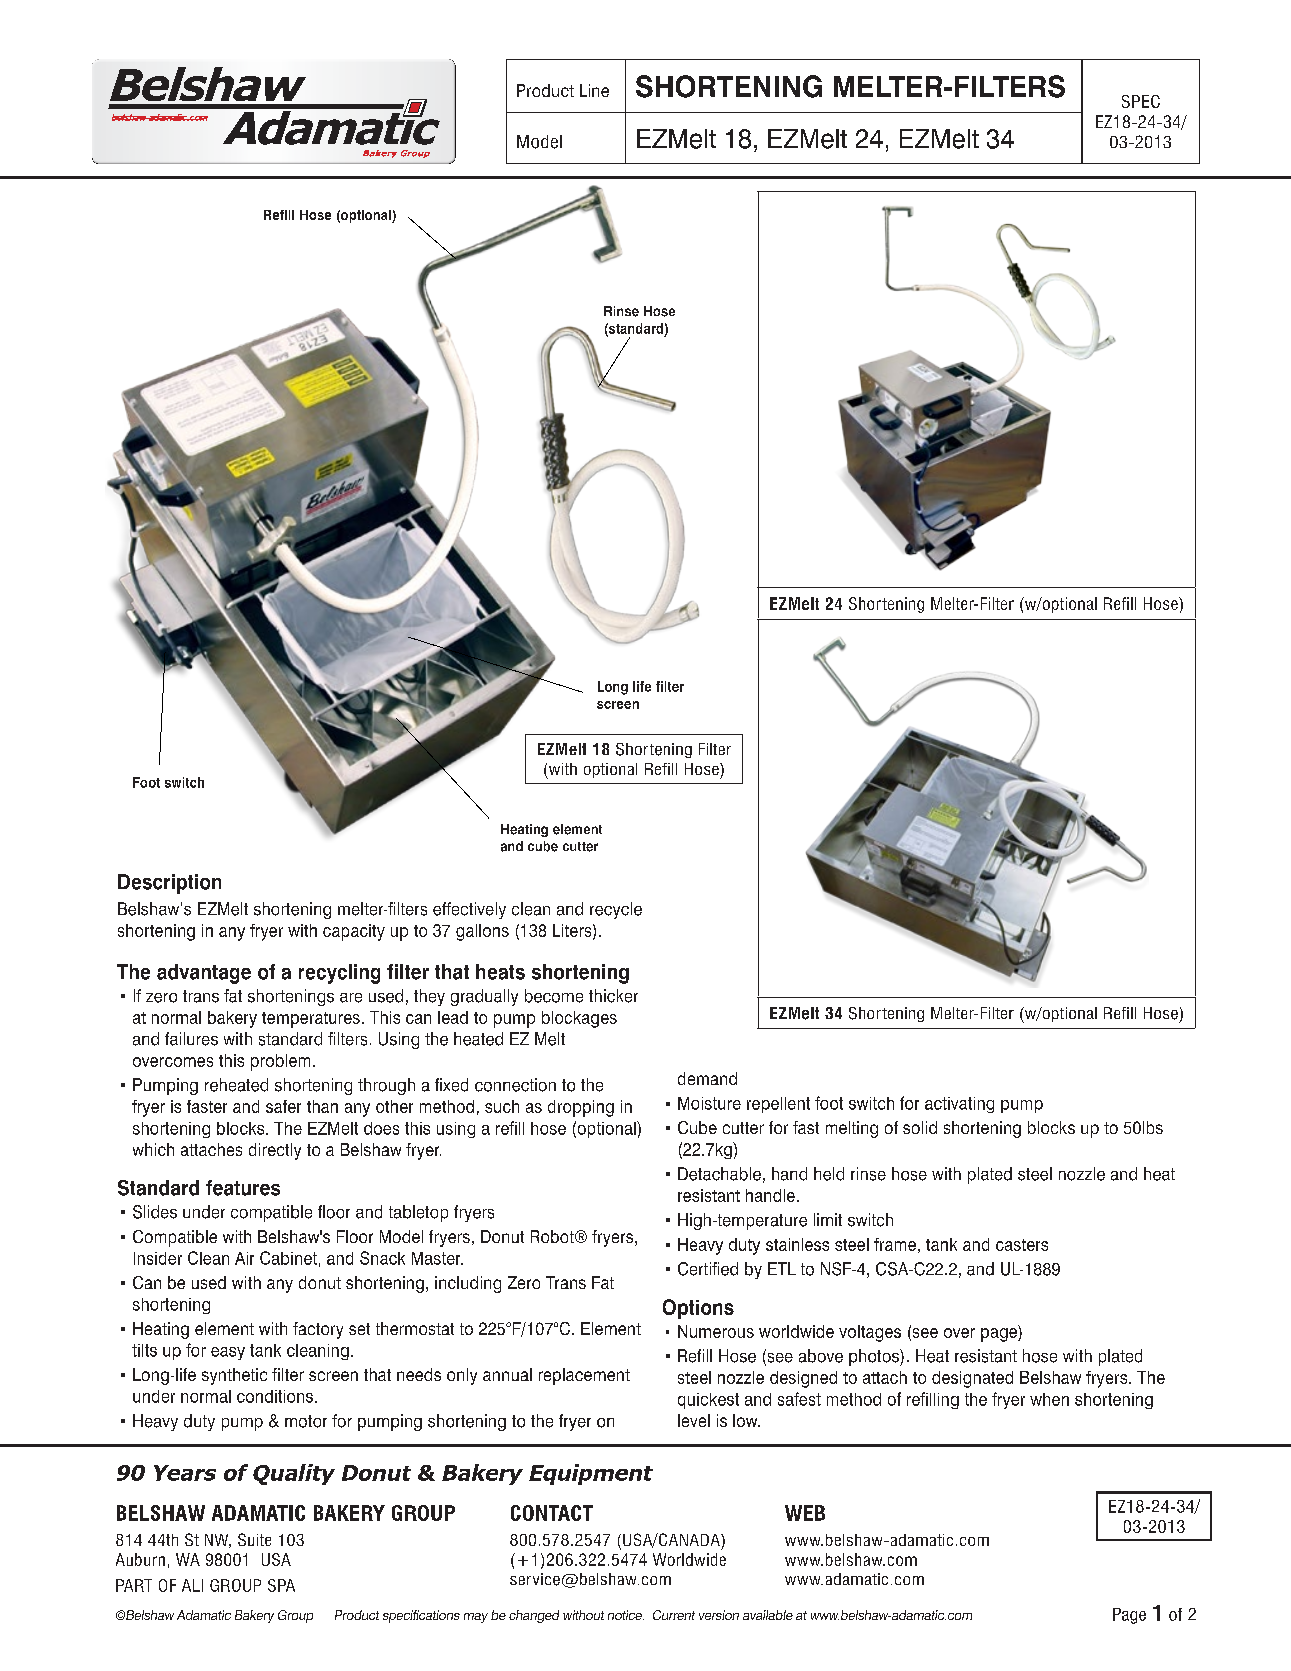  I want to click on advantage, so click(204, 974).
